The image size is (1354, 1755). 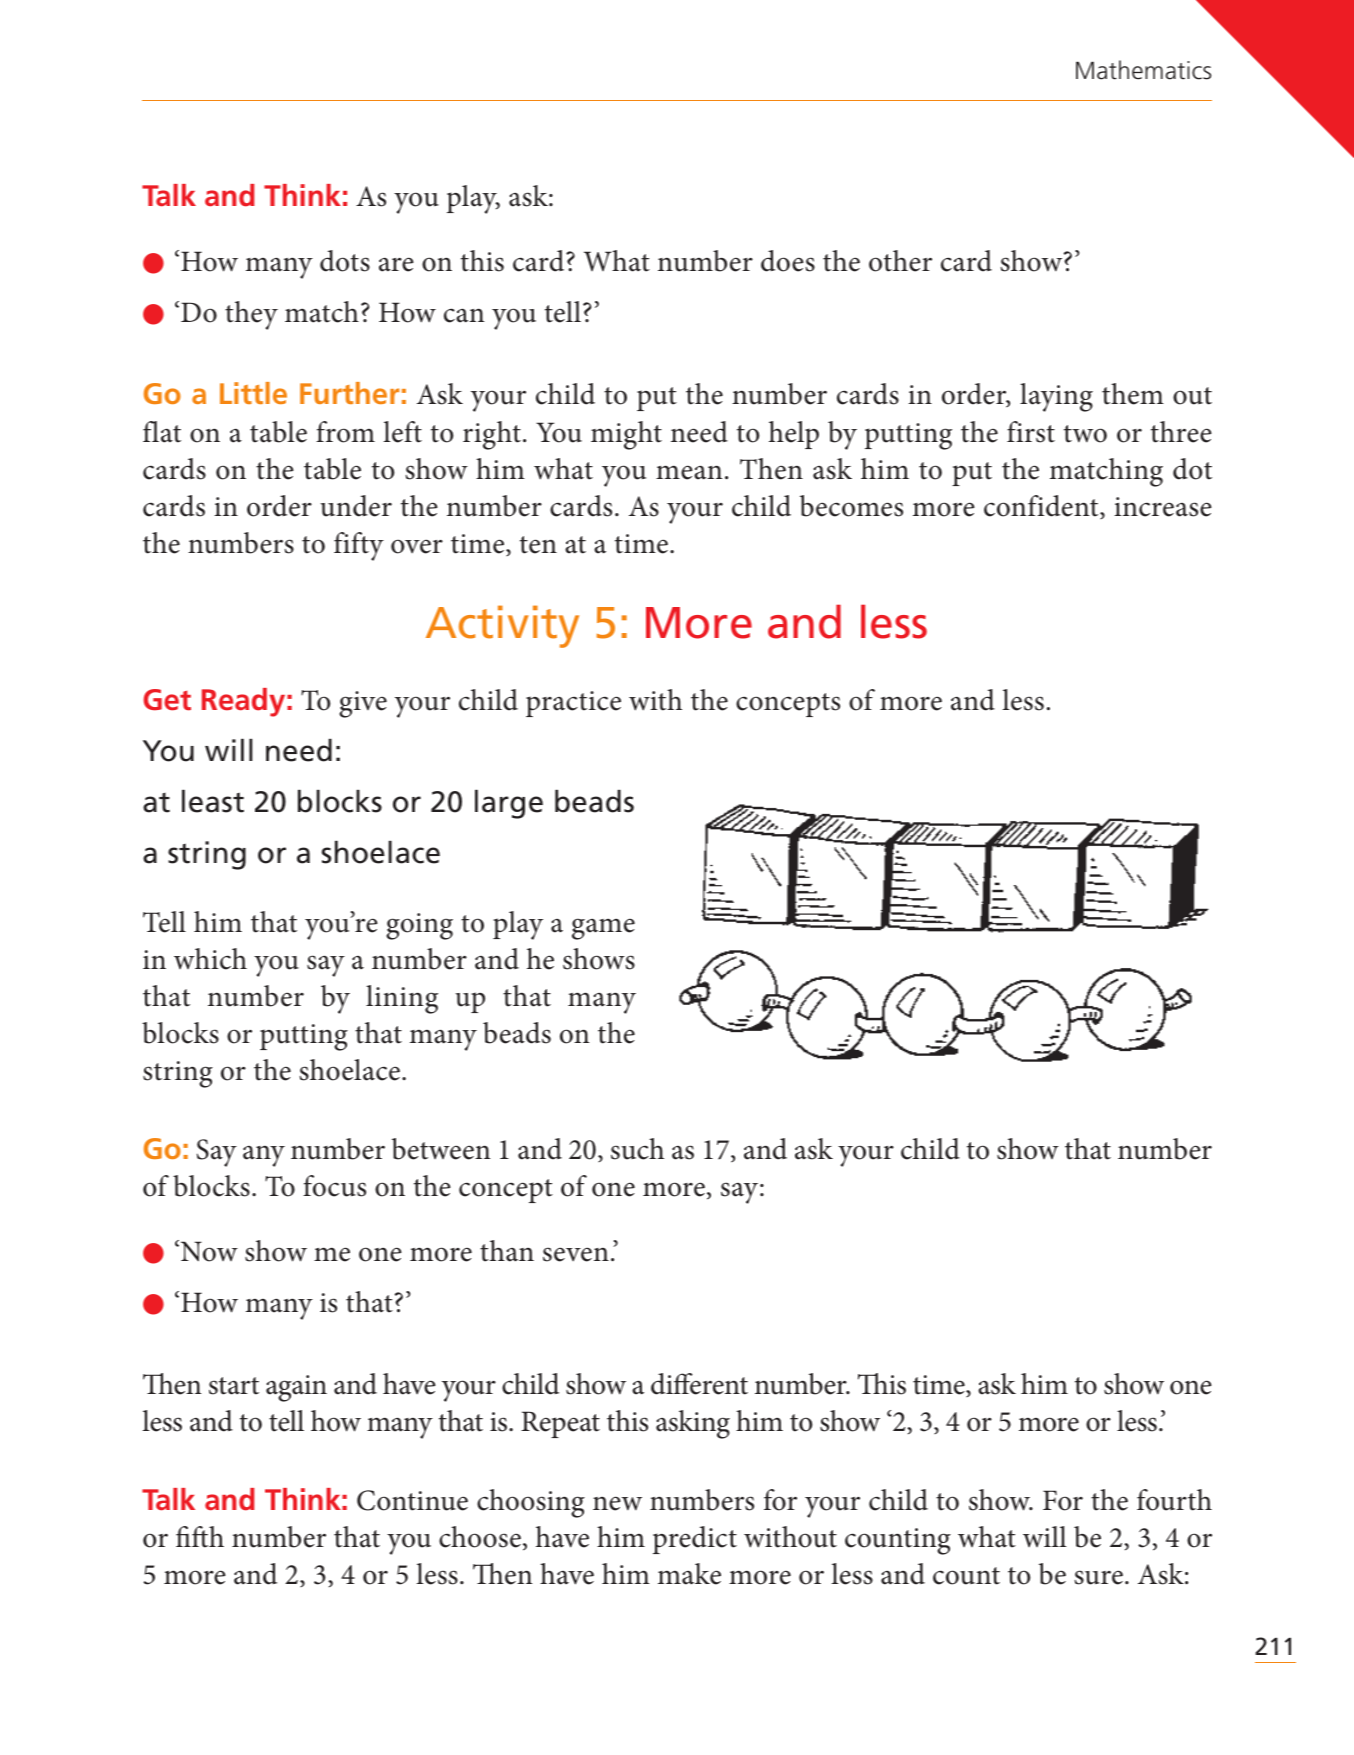 What do you see at coordinates (210, 959) in the screenshot?
I see `which` at bounding box center [210, 959].
